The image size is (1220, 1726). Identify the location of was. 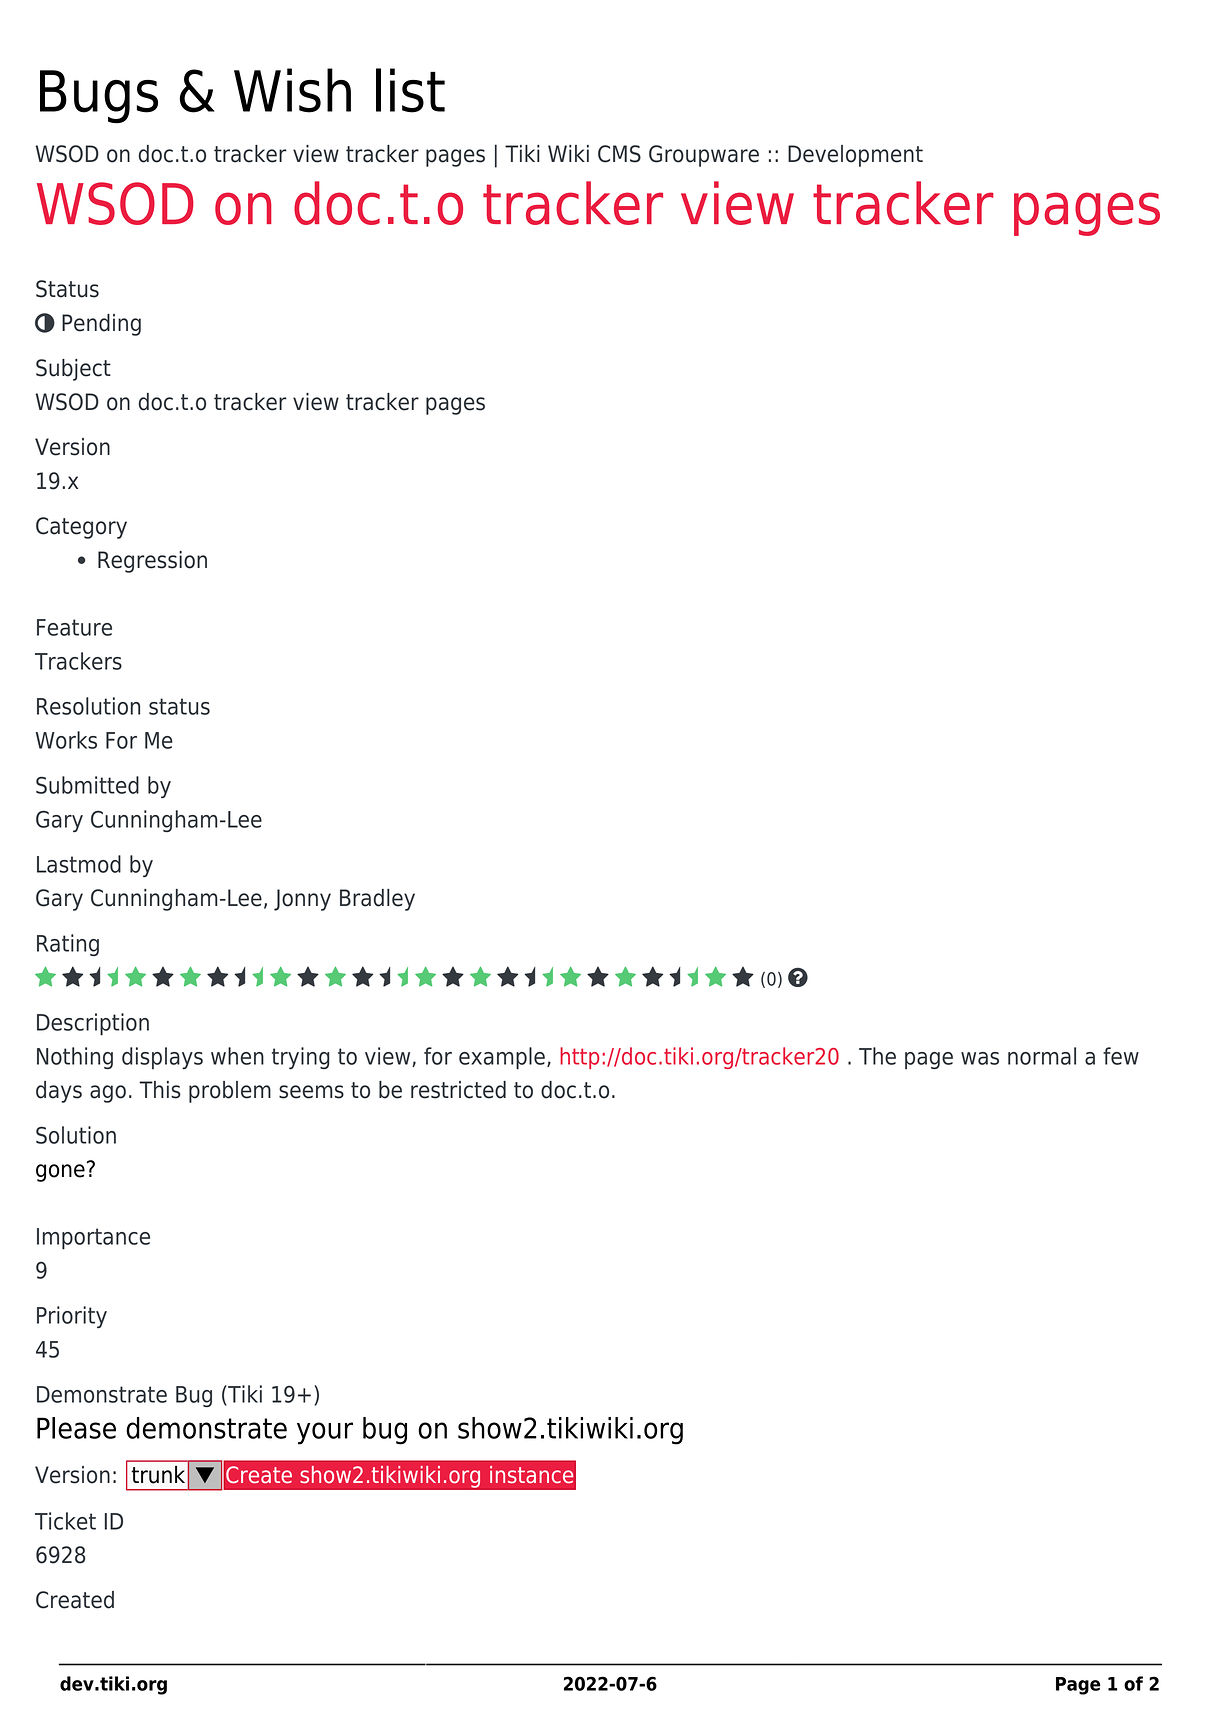
(980, 1058).
